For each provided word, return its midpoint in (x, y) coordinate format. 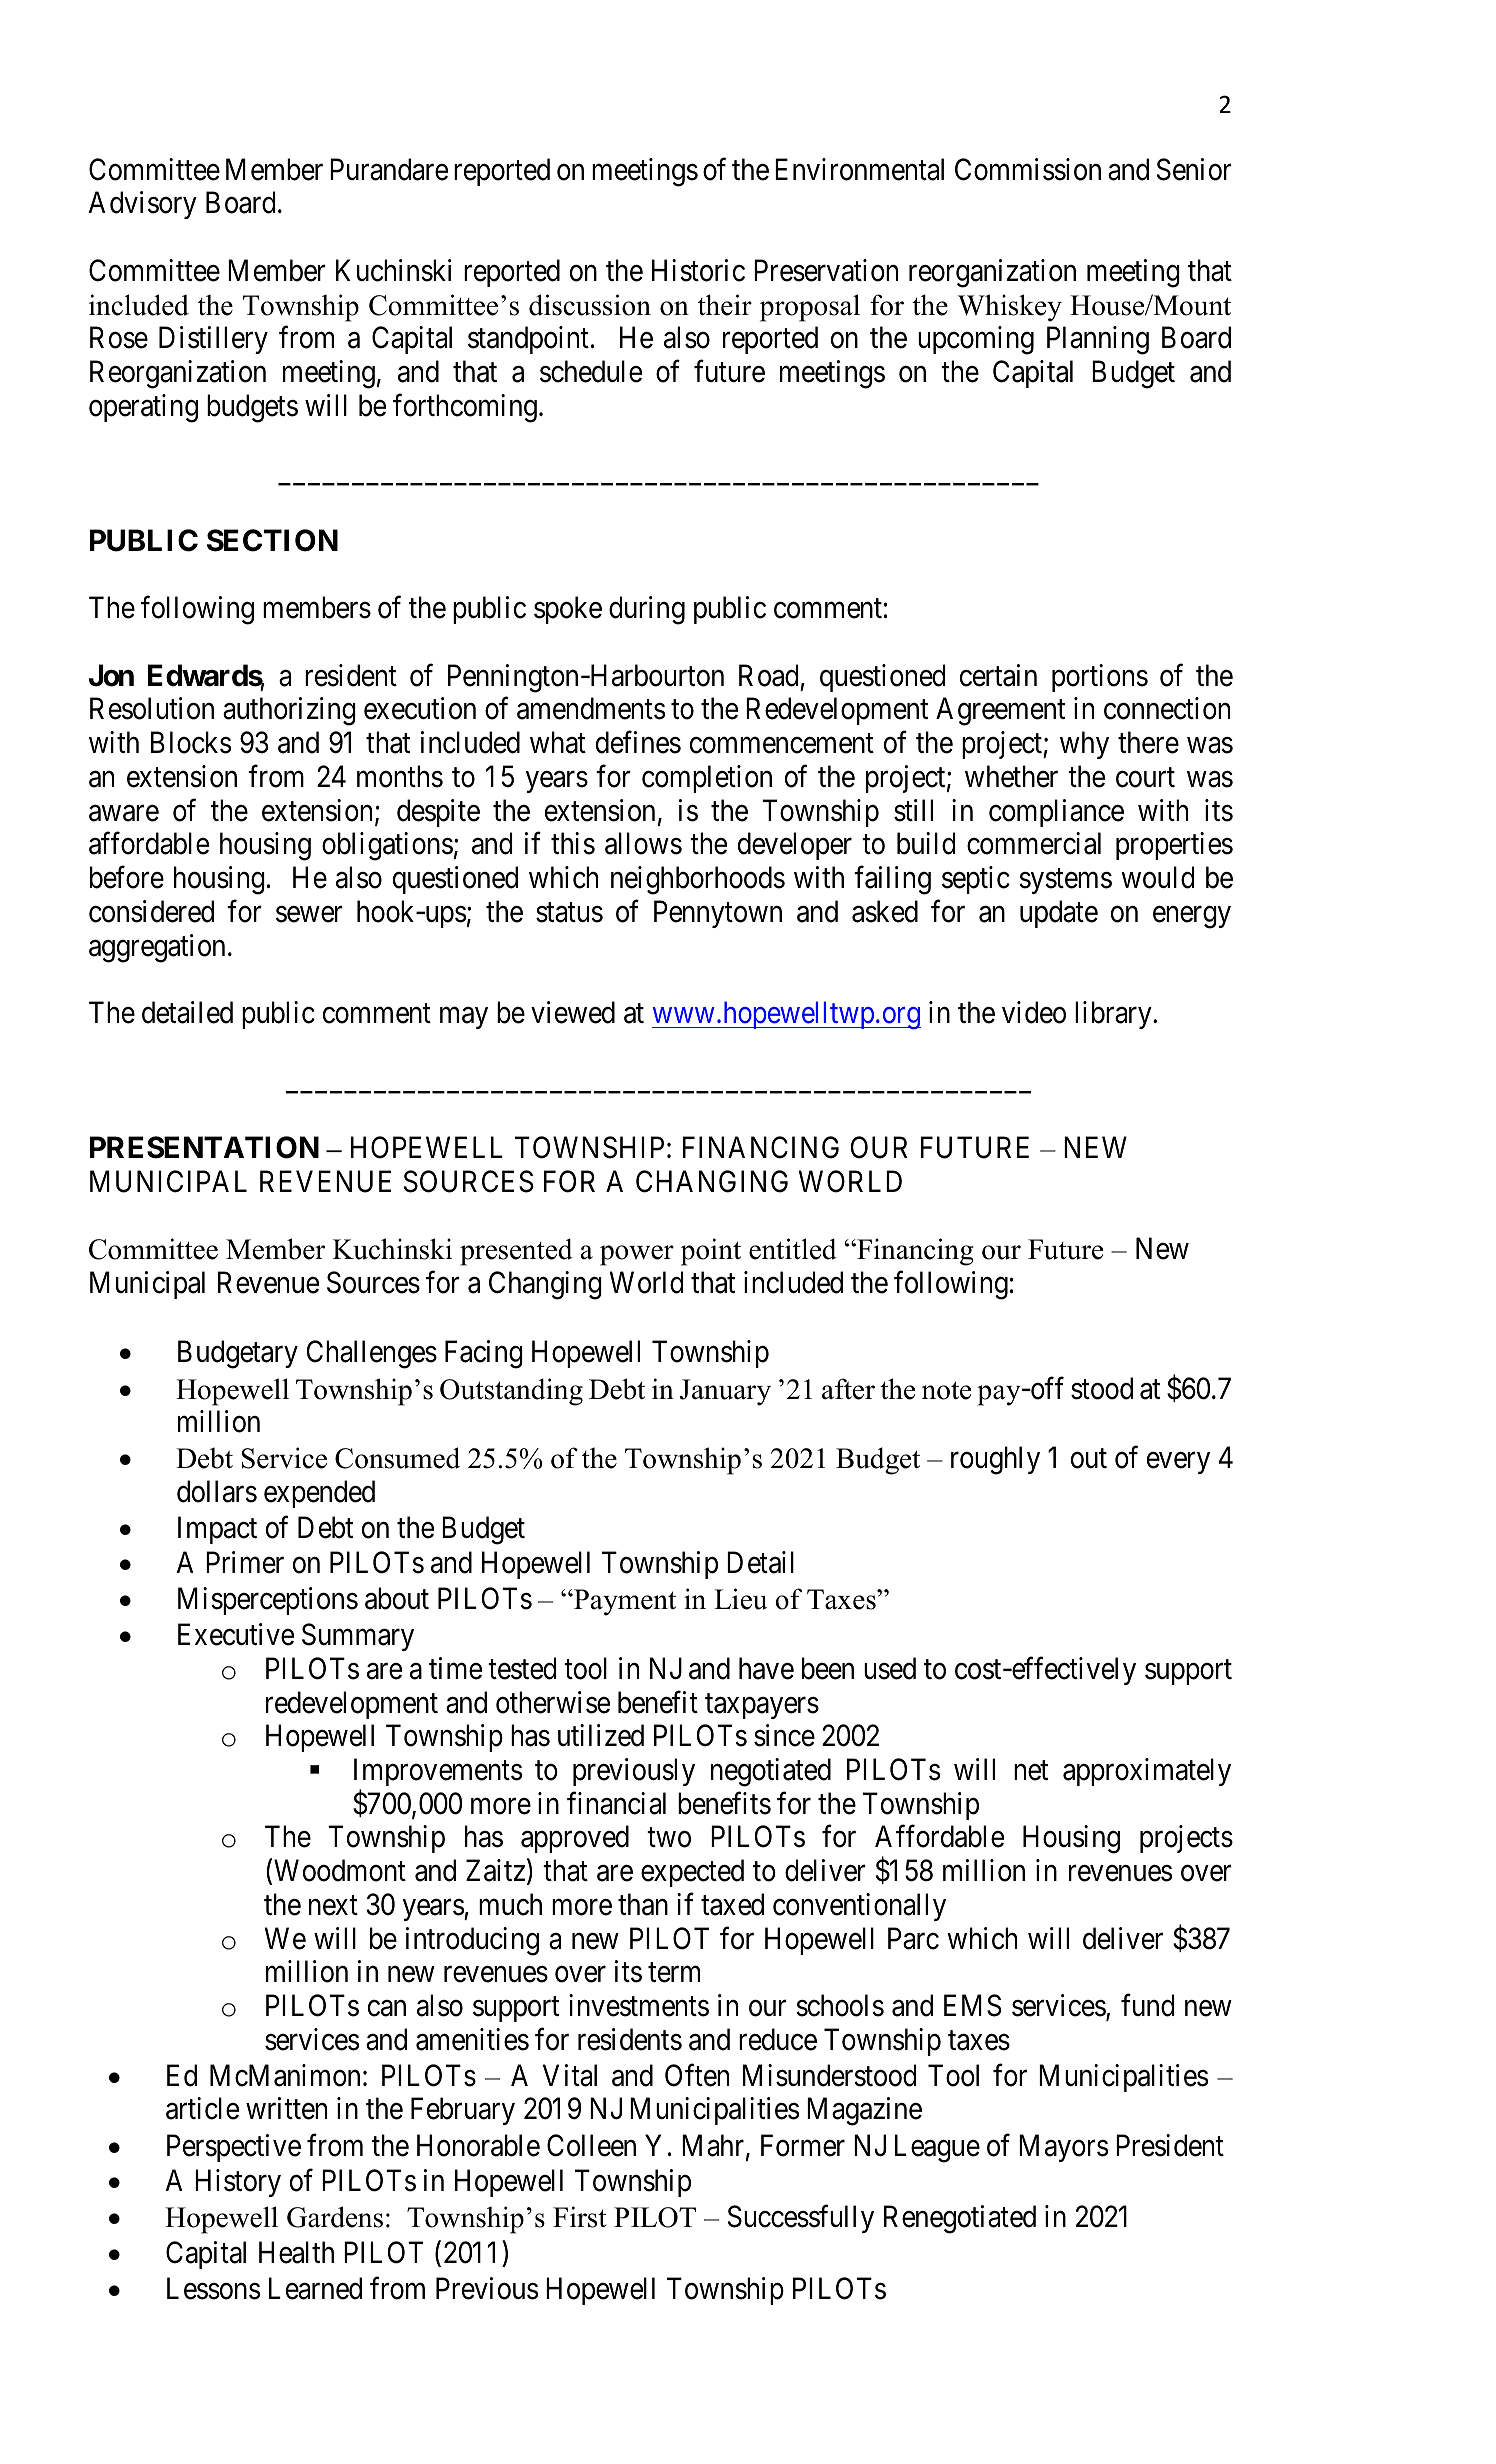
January (725, 1392)
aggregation (157, 948)
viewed (573, 1012)
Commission (1028, 169)
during (647, 610)
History (238, 2183)
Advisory (143, 205)
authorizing (289, 711)
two (669, 1838)
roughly (995, 1460)
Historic (698, 270)
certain (998, 675)
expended (319, 1494)
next (333, 1906)
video (1034, 1012)
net (1031, 1771)
